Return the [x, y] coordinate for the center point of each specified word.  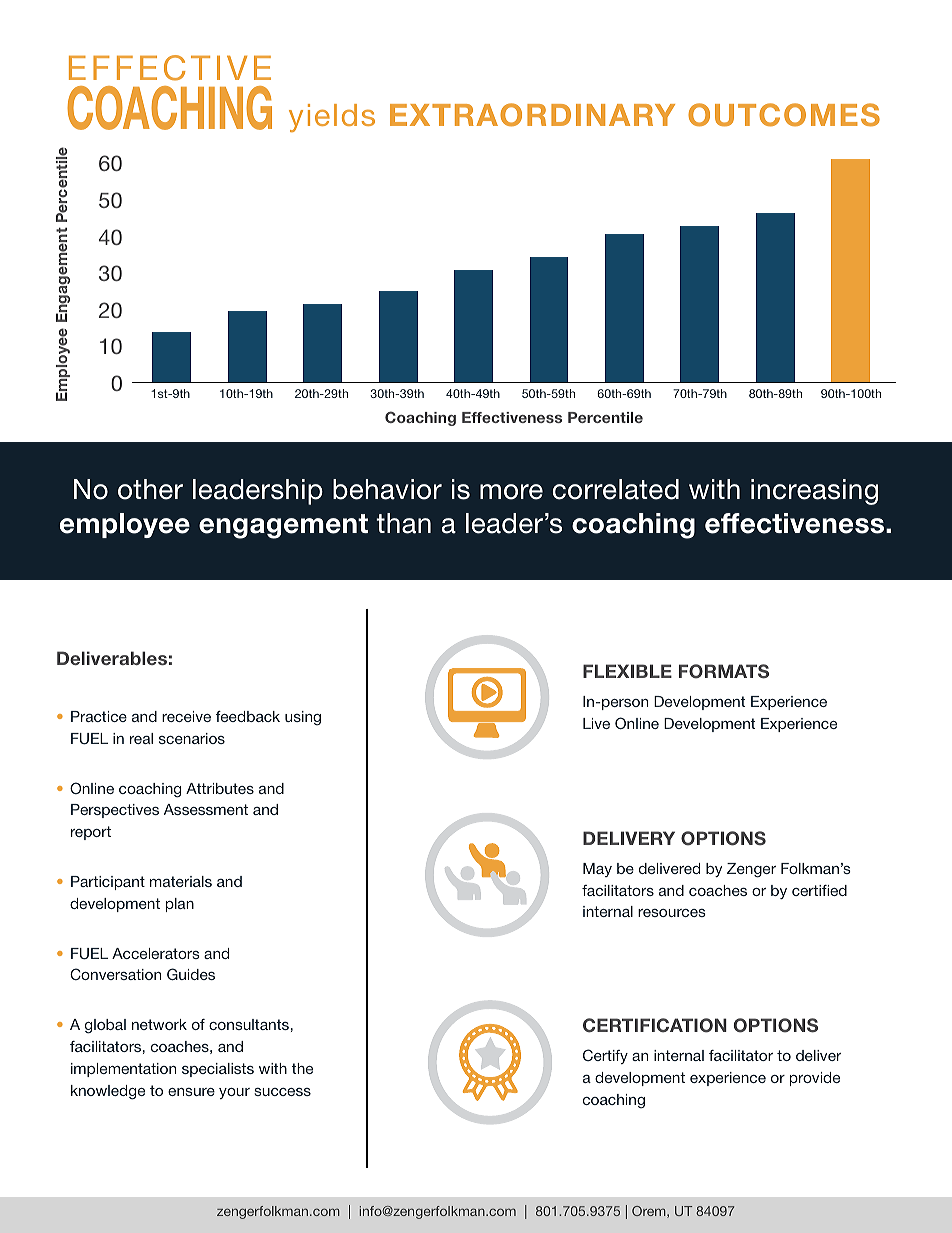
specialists [218, 1070]
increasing [814, 492]
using [303, 718]
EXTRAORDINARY [532, 115]
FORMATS [724, 671]
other [150, 489]
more [511, 492]
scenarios [192, 738]
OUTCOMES [784, 115]
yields [332, 118]
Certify [605, 1056]
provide [815, 1079]
